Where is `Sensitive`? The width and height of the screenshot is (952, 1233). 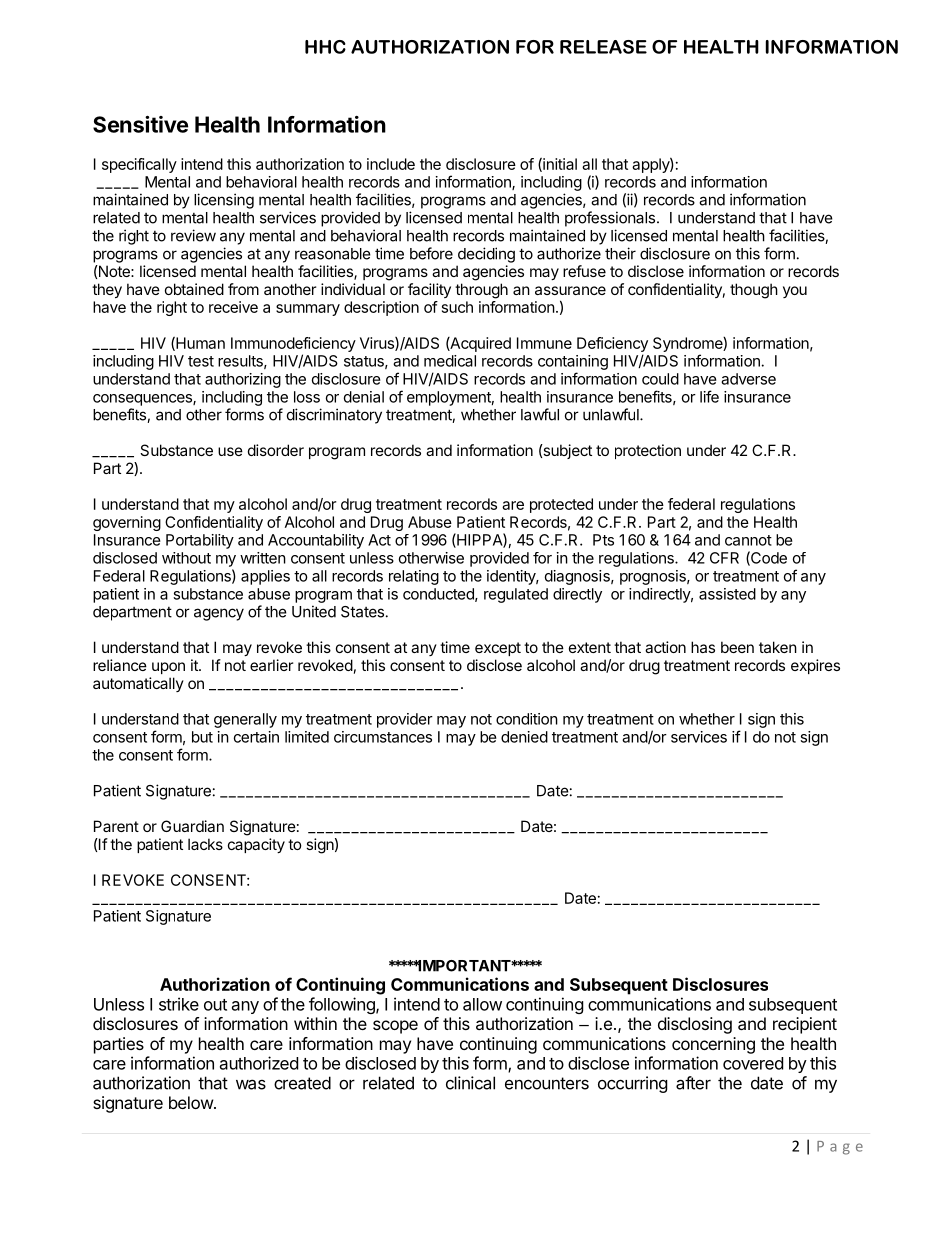 Sensitive is located at coordinates (140, 124).
